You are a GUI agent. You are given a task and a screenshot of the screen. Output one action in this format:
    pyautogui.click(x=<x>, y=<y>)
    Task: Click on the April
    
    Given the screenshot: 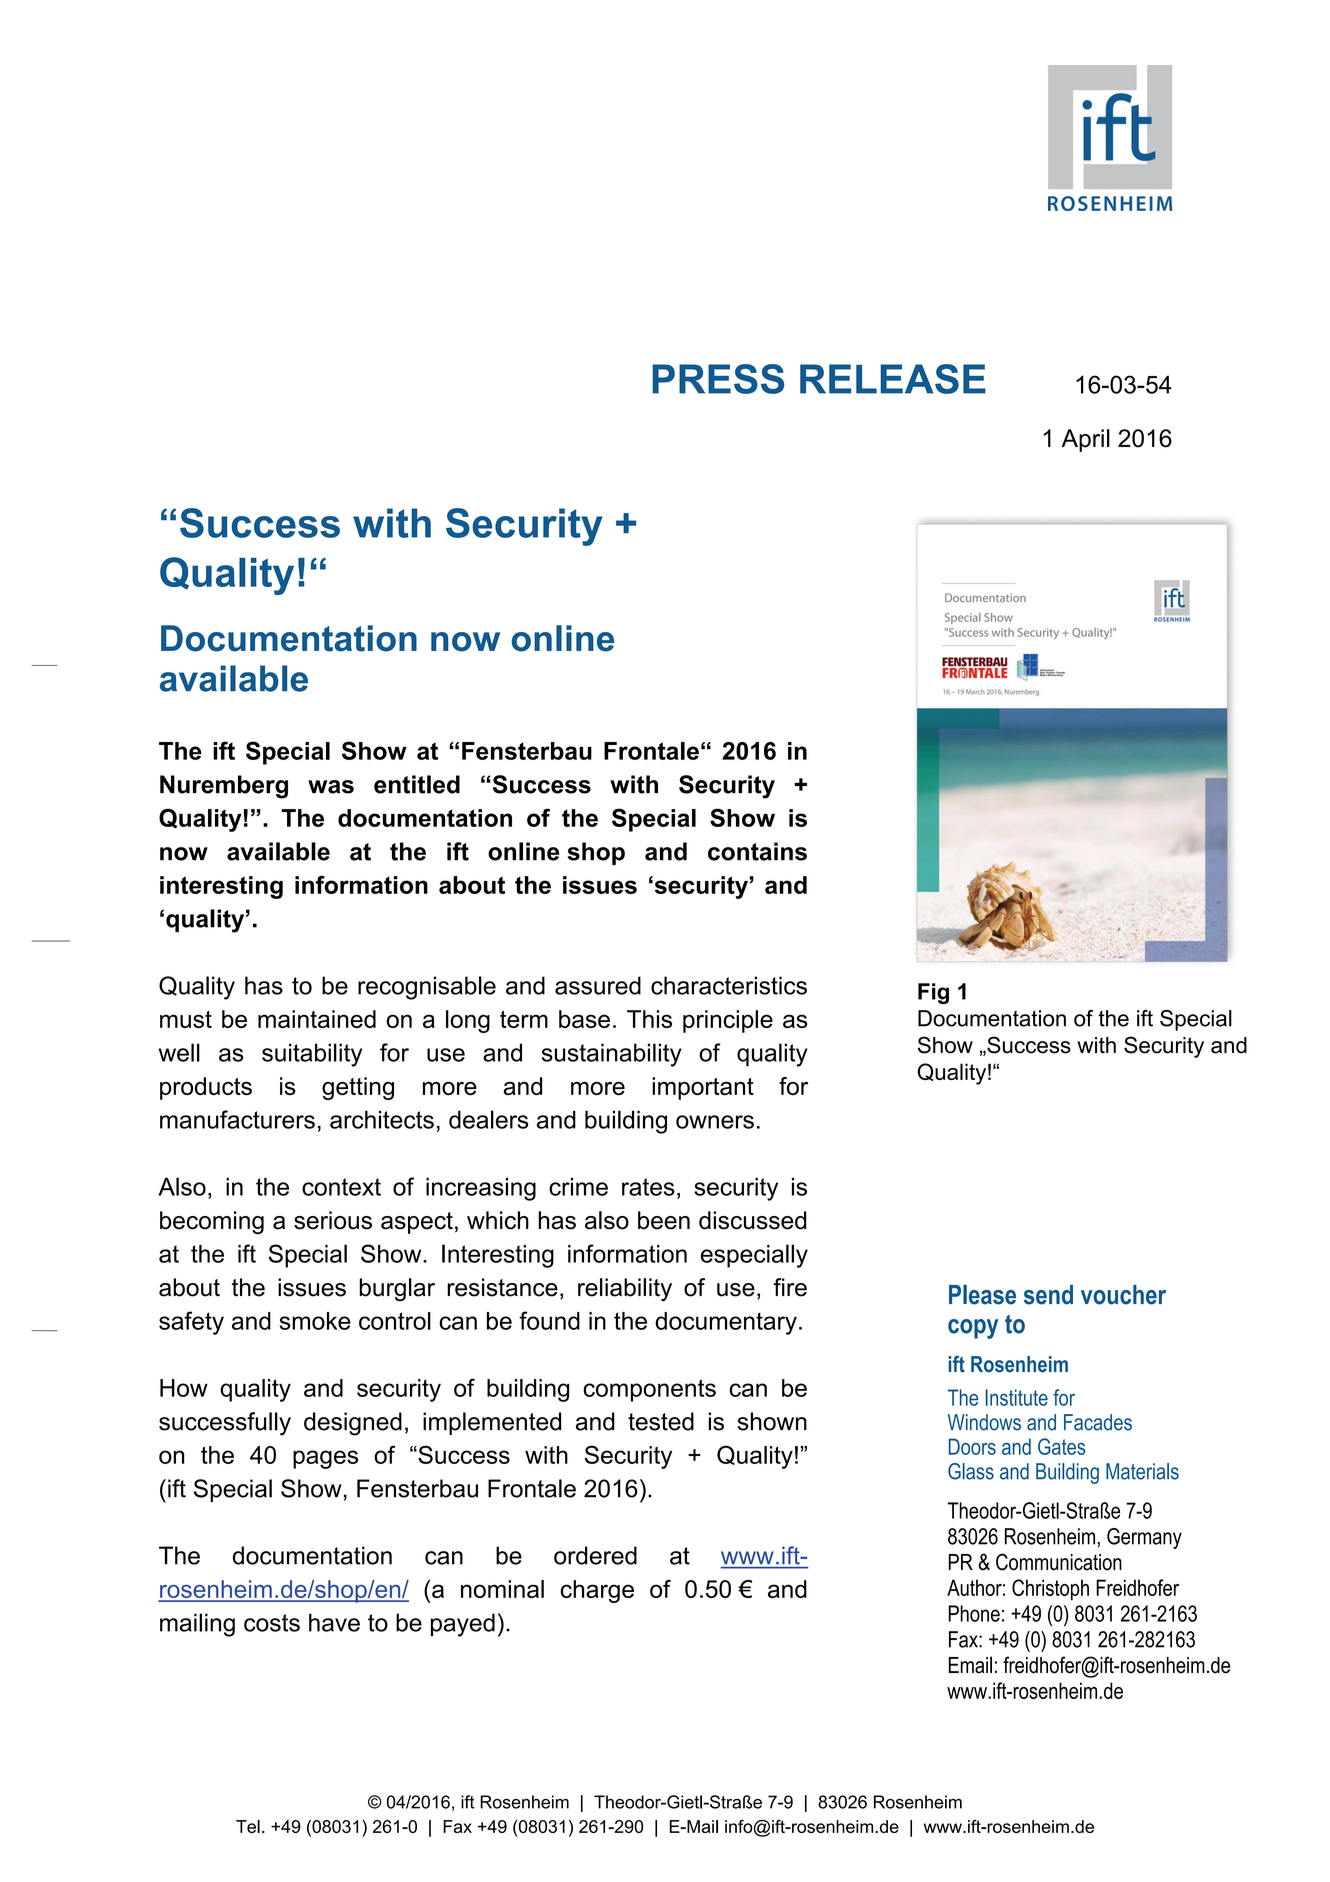 What is the action you would take?
    pyautogui.click(x=1086, y=440)
